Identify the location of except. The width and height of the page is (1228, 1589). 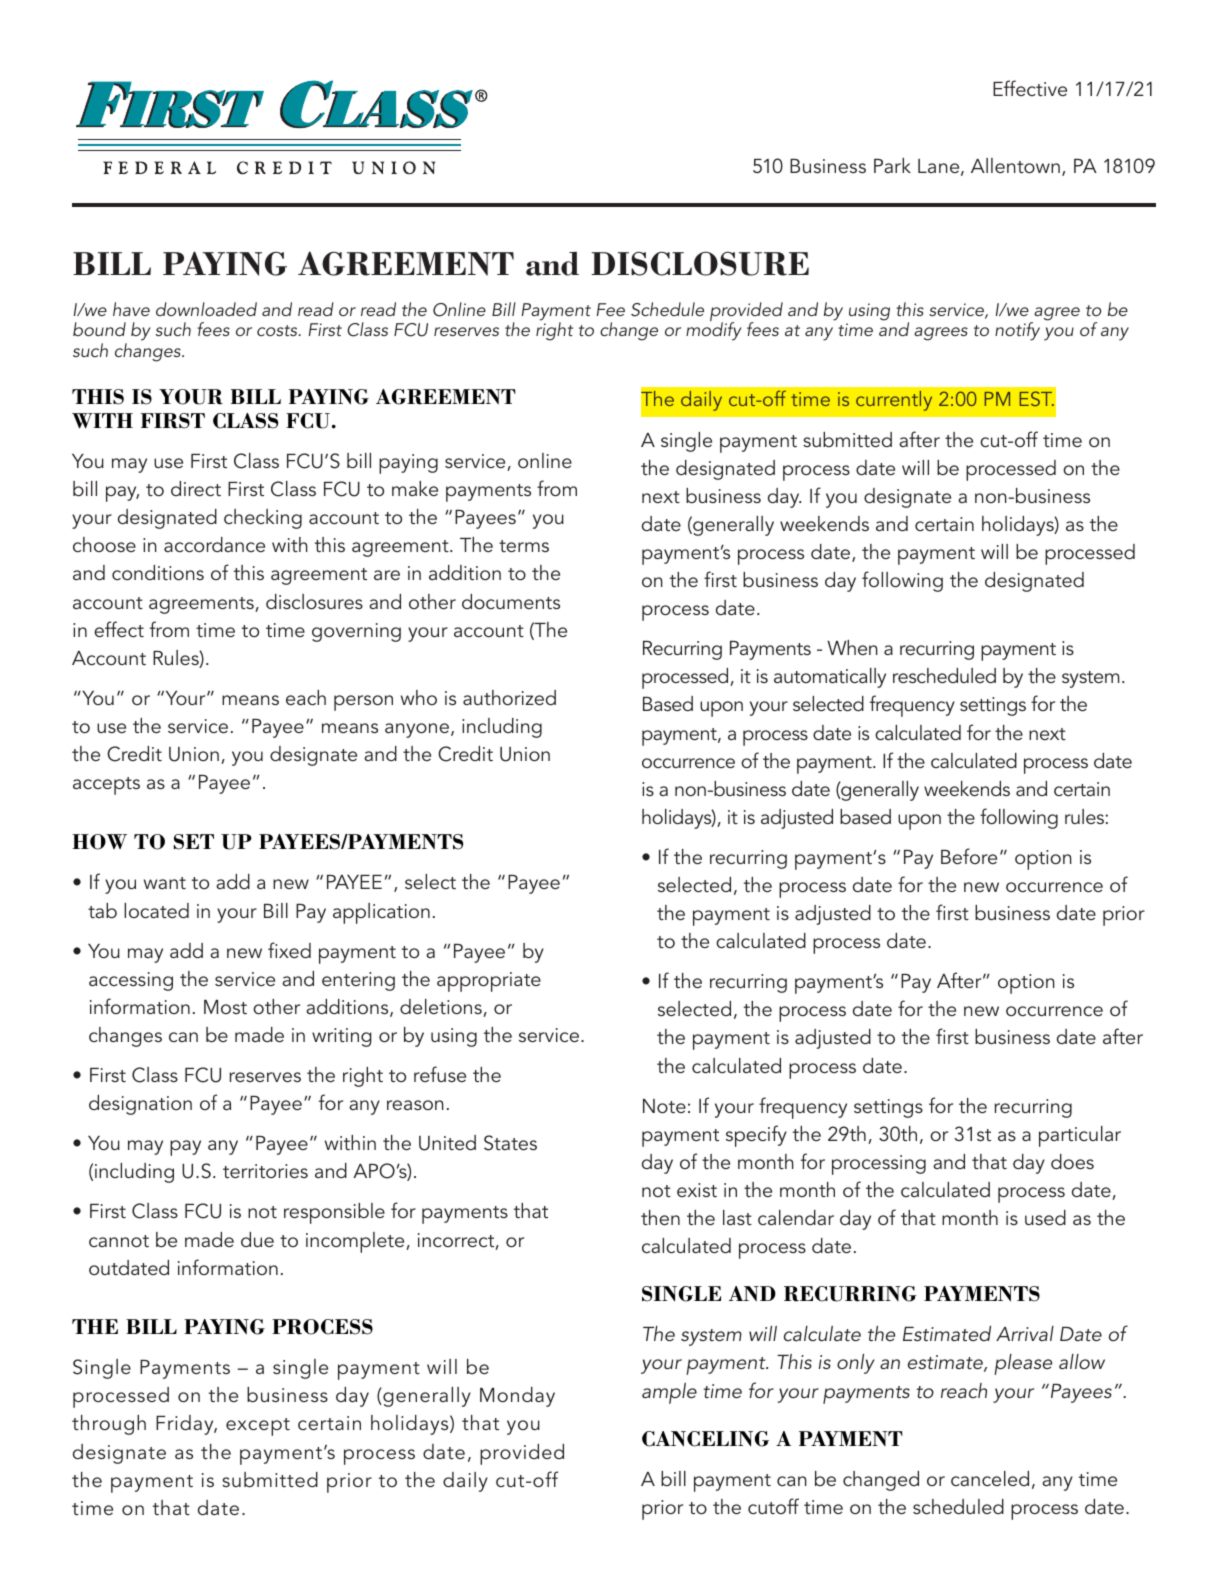
(258, 1427).
